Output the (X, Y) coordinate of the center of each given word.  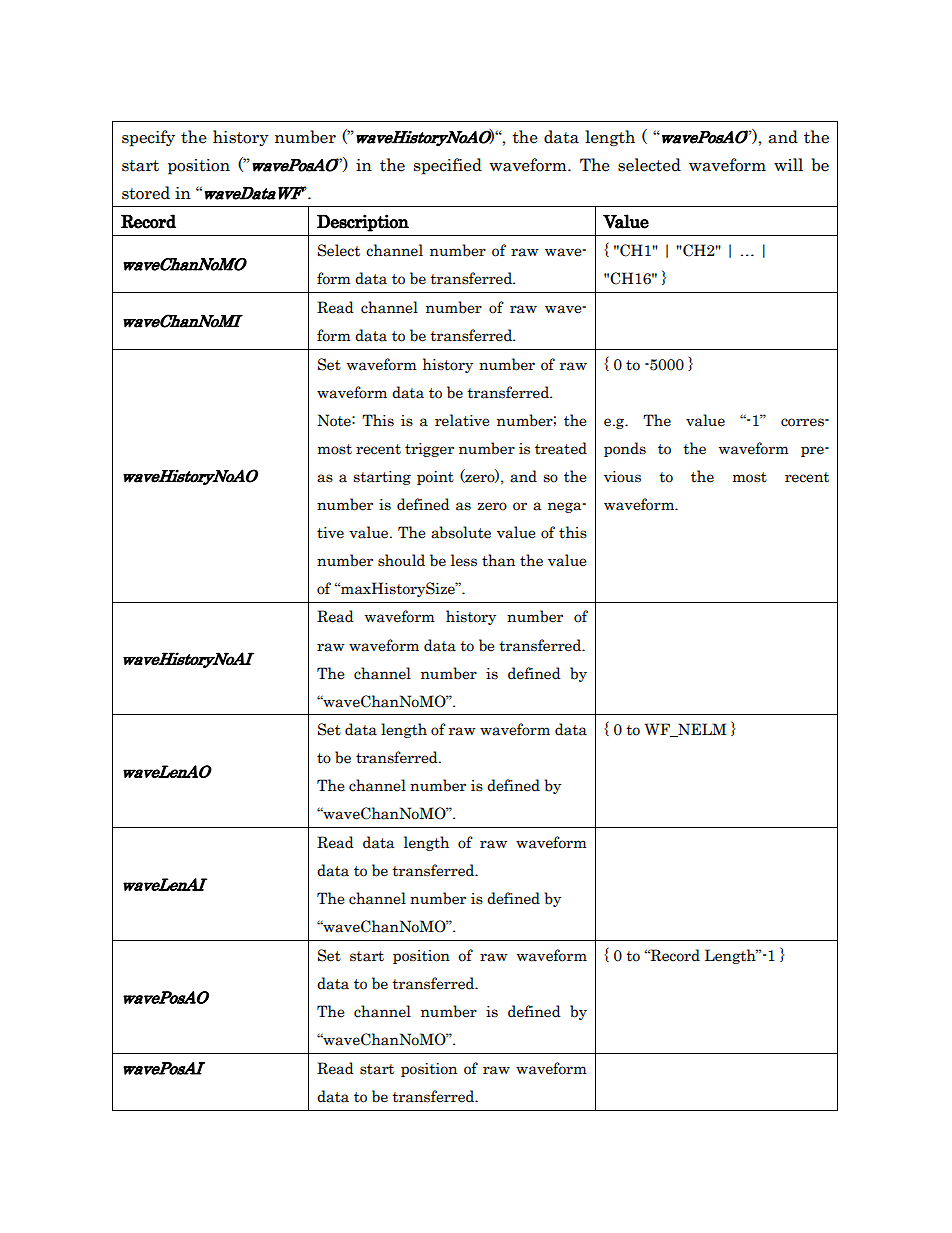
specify (148, 138)
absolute (461, 532)
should (401, 560)
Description (363, 223)
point (435, 478)
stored (146, 193)
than (498, 560)
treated (561, 448)
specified (448, 166)
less (464, 560)
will (788, 164)
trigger (429, 450)
